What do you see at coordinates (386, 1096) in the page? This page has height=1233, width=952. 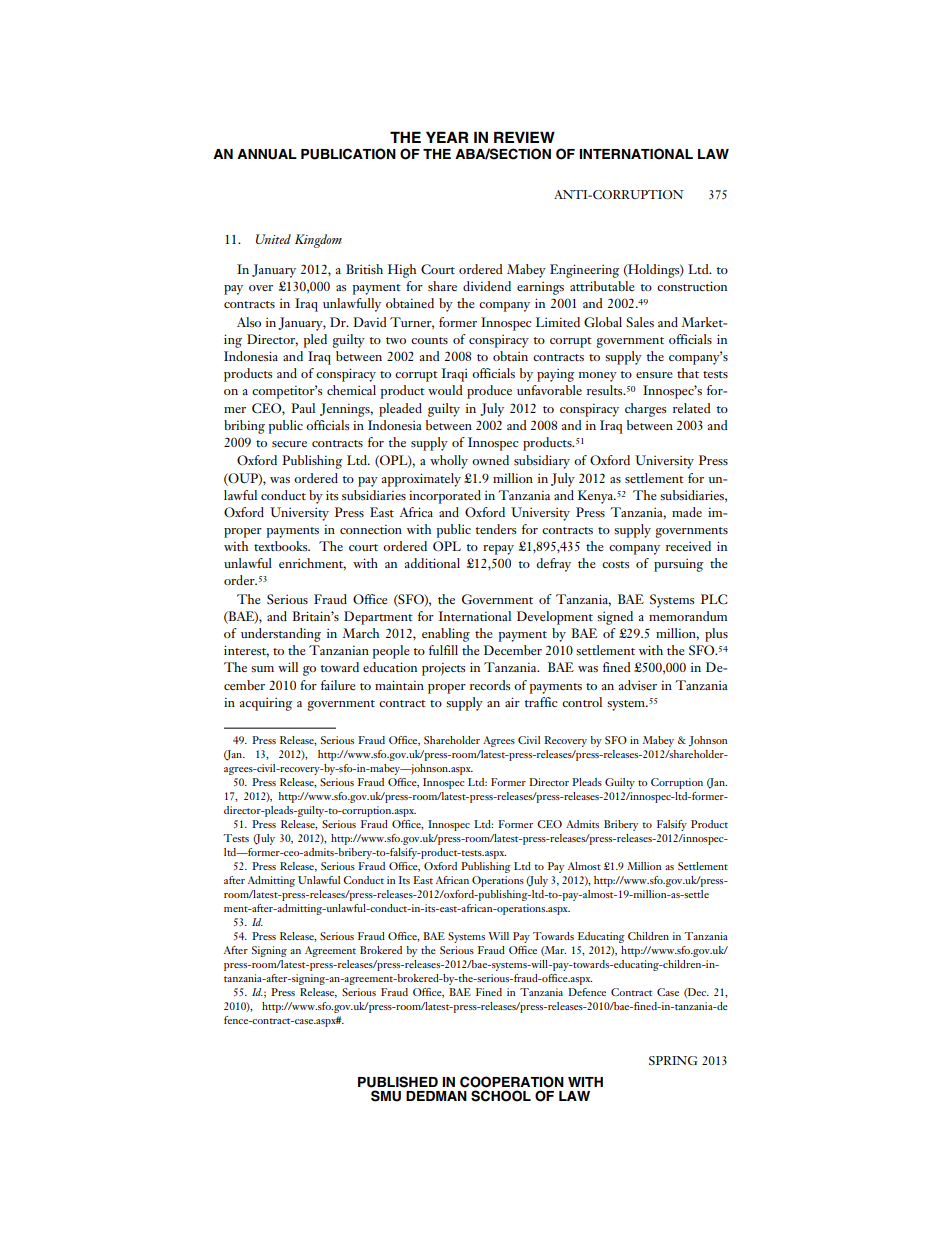 I see `SMU` at bounding box center [386, 1096].
